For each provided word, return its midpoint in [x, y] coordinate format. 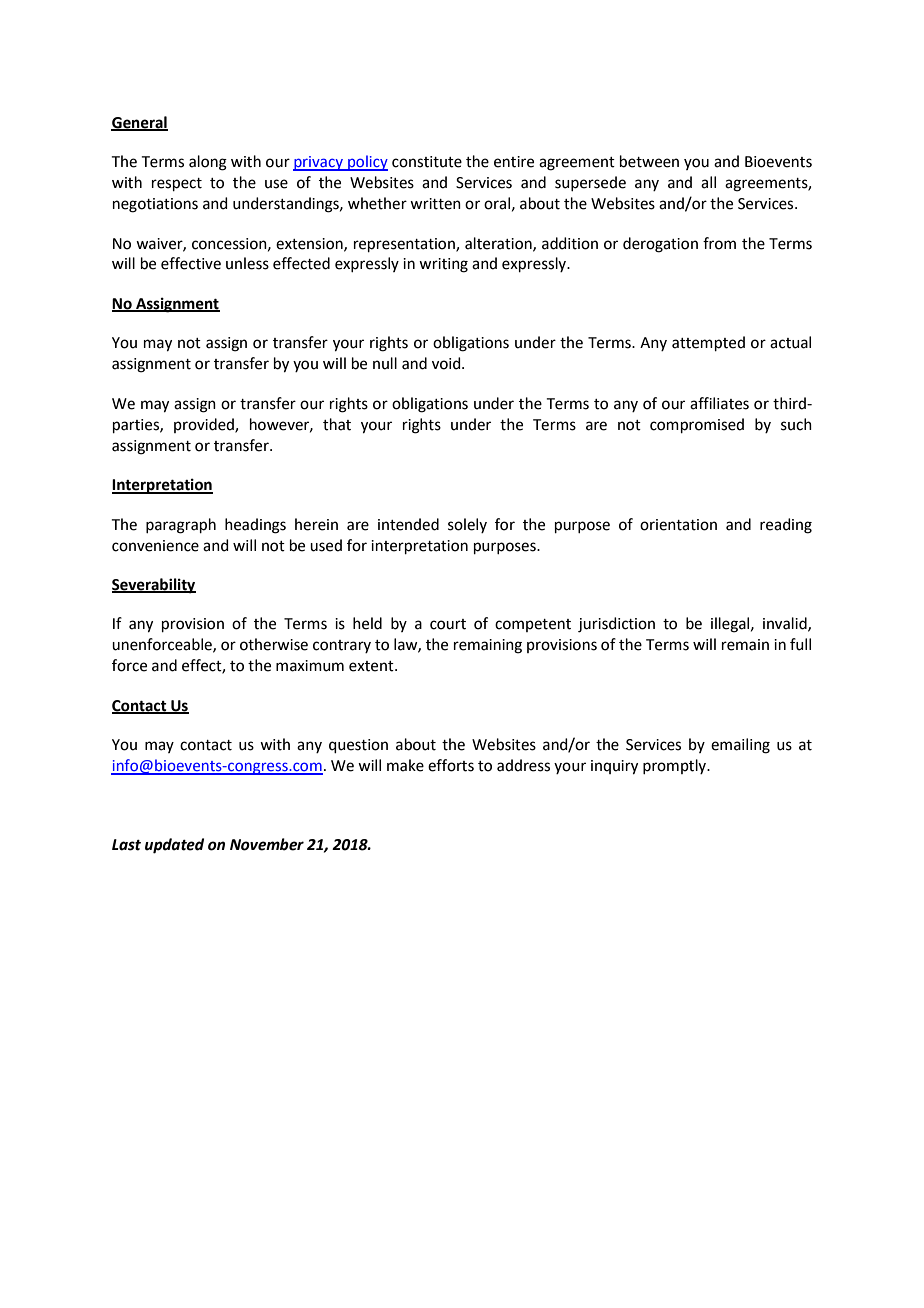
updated [174, 846]
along [208, 163]
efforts [451, 765]
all [708, 182]
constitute [427, 162]
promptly [676, 766]
